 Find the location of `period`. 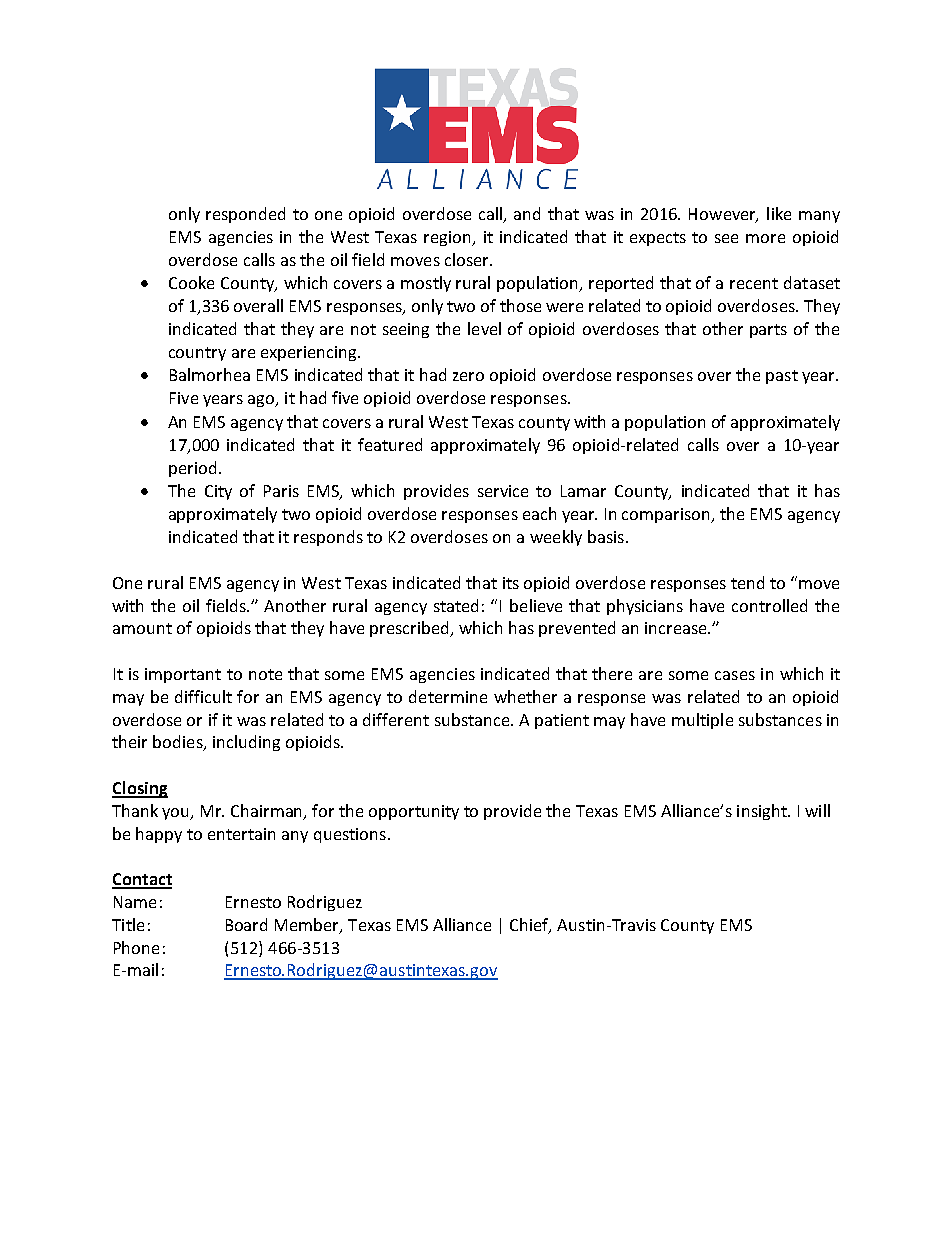

period is located at coordinates (192, 469).
